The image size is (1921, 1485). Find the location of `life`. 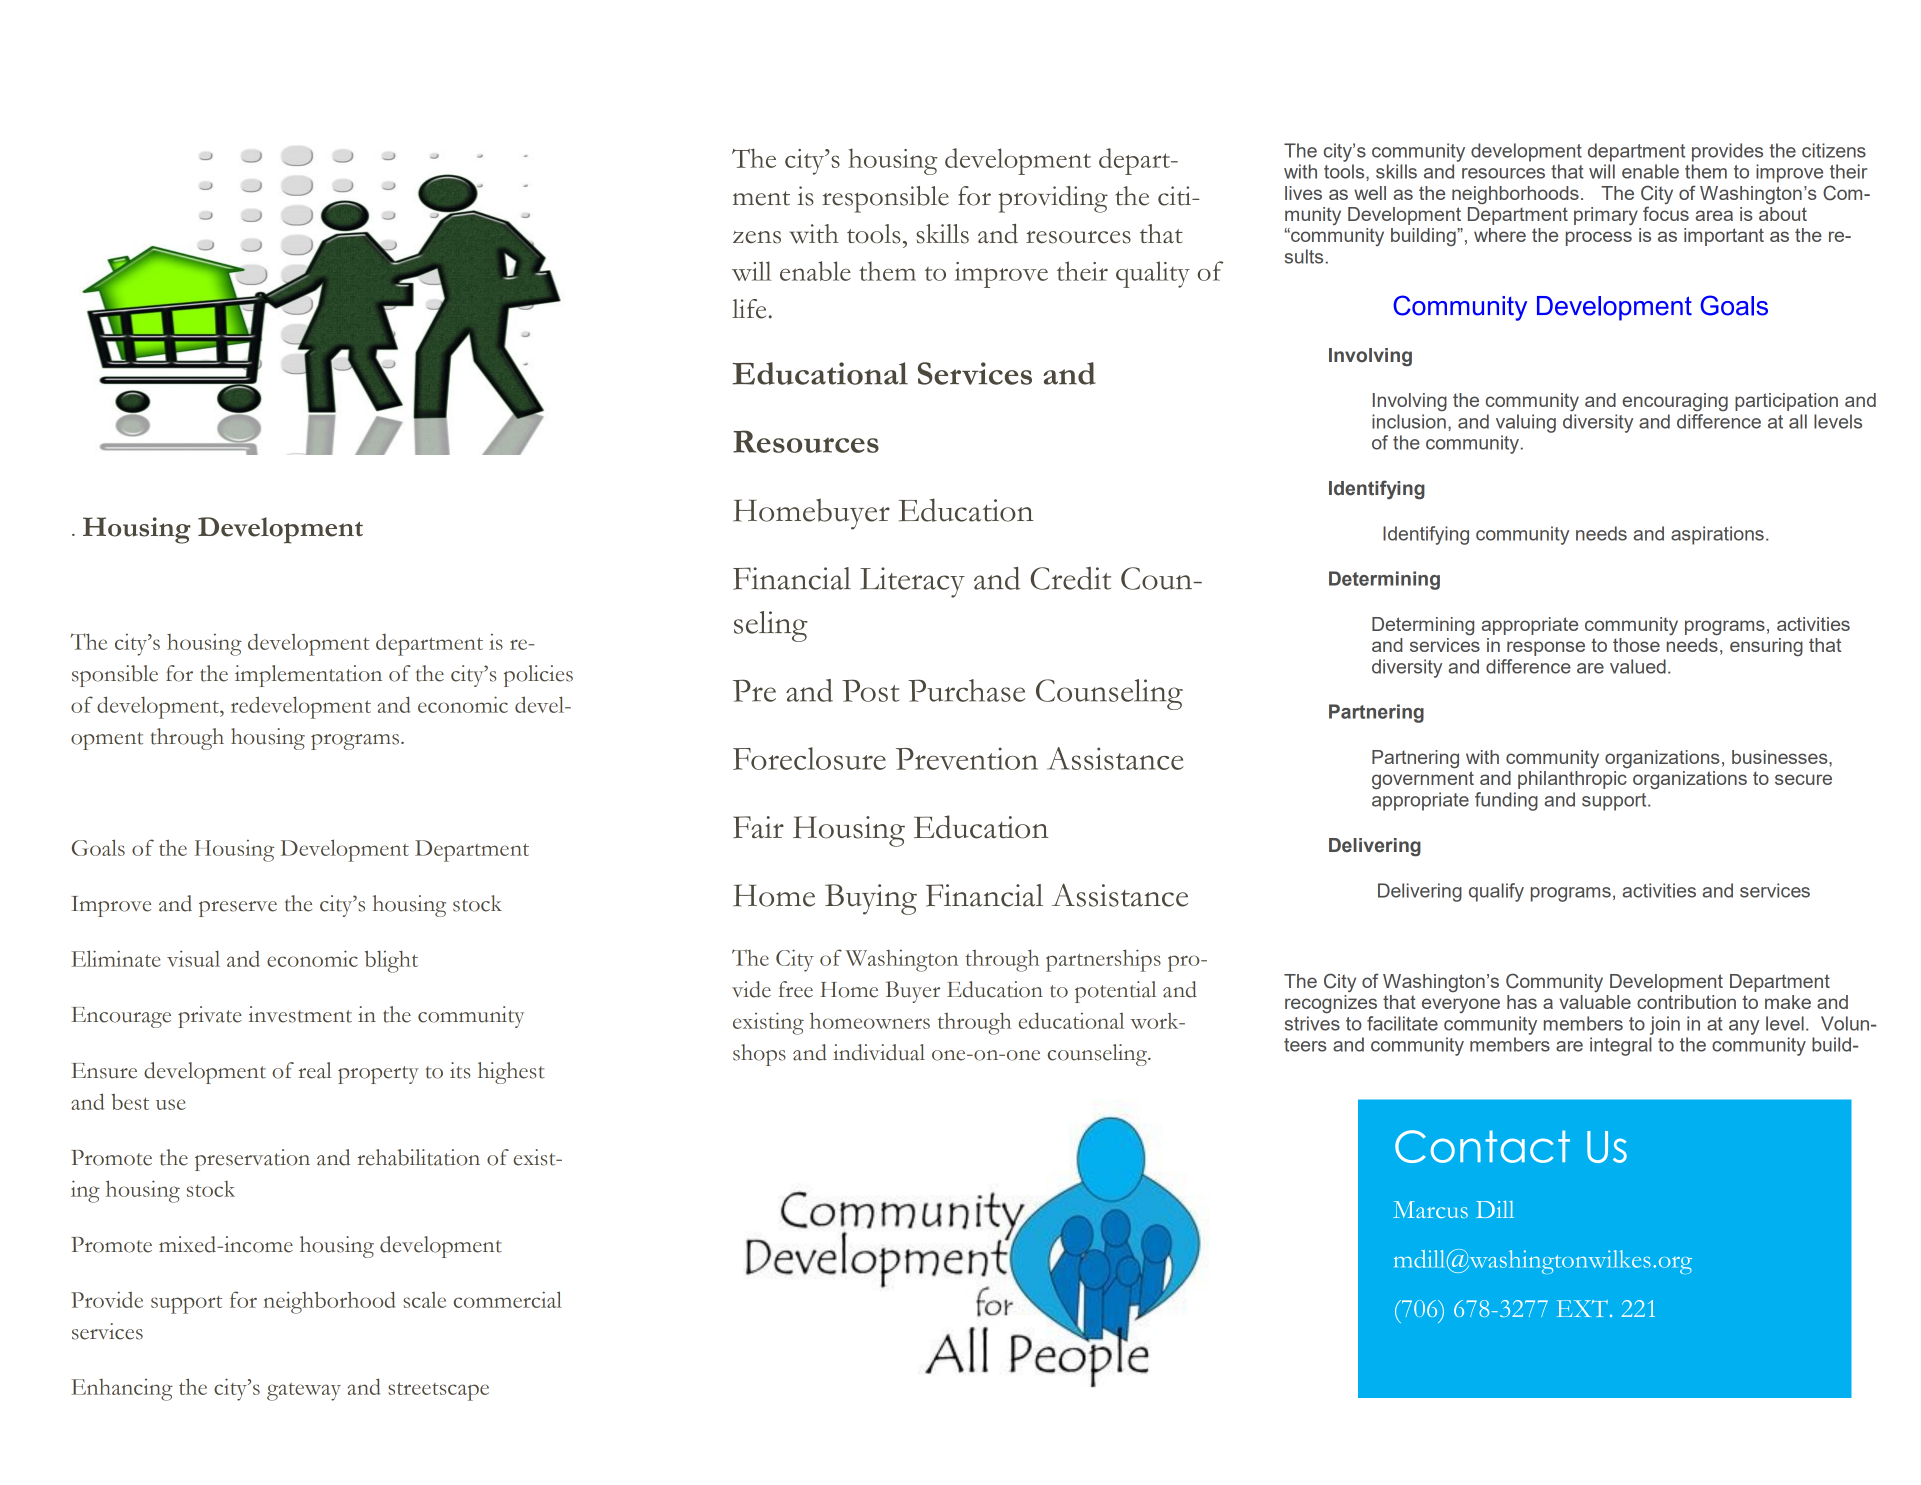

life is located at coordinates (749, 309).
